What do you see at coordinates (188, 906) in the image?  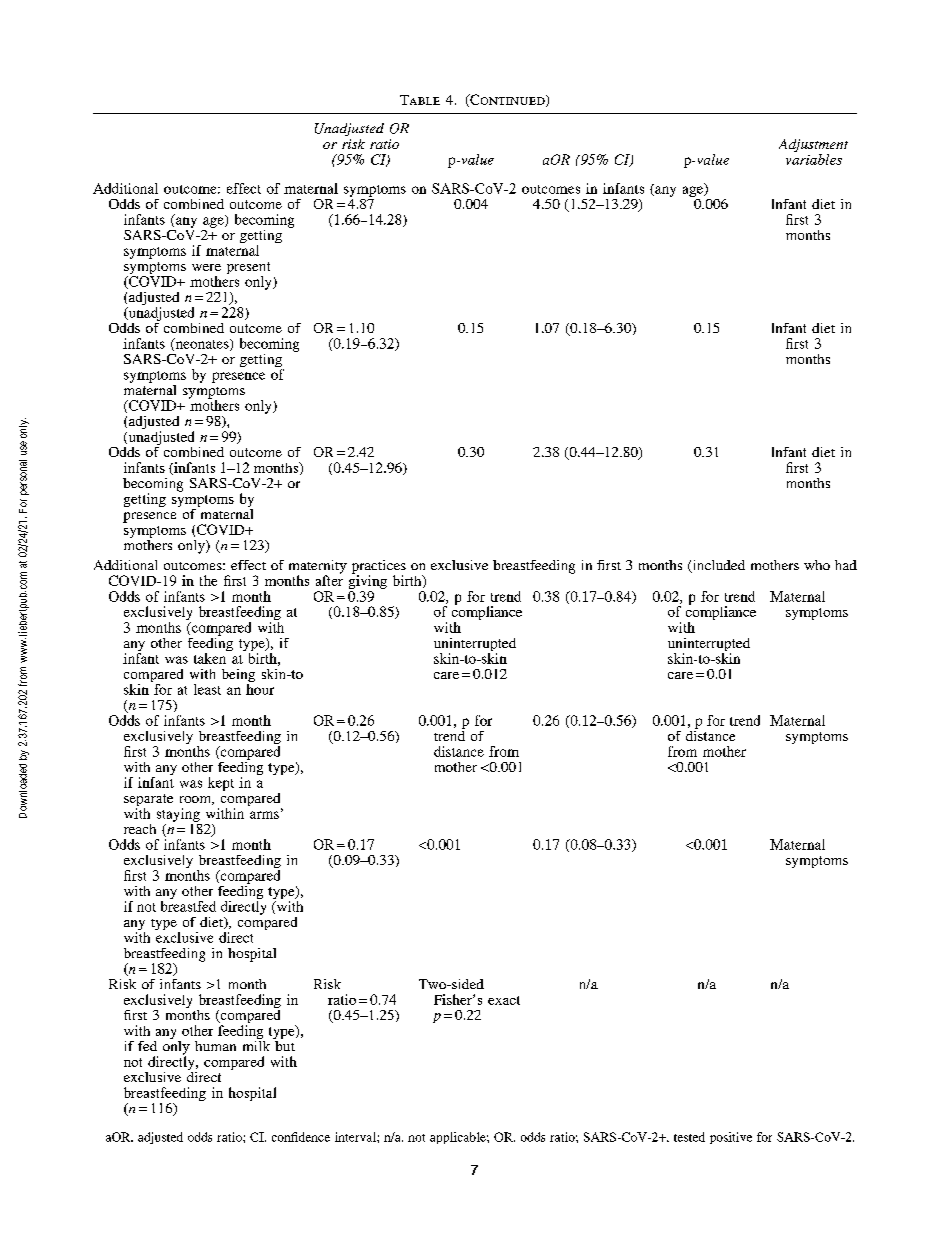 I see `breastfed` at bounding box center [188, 906].
